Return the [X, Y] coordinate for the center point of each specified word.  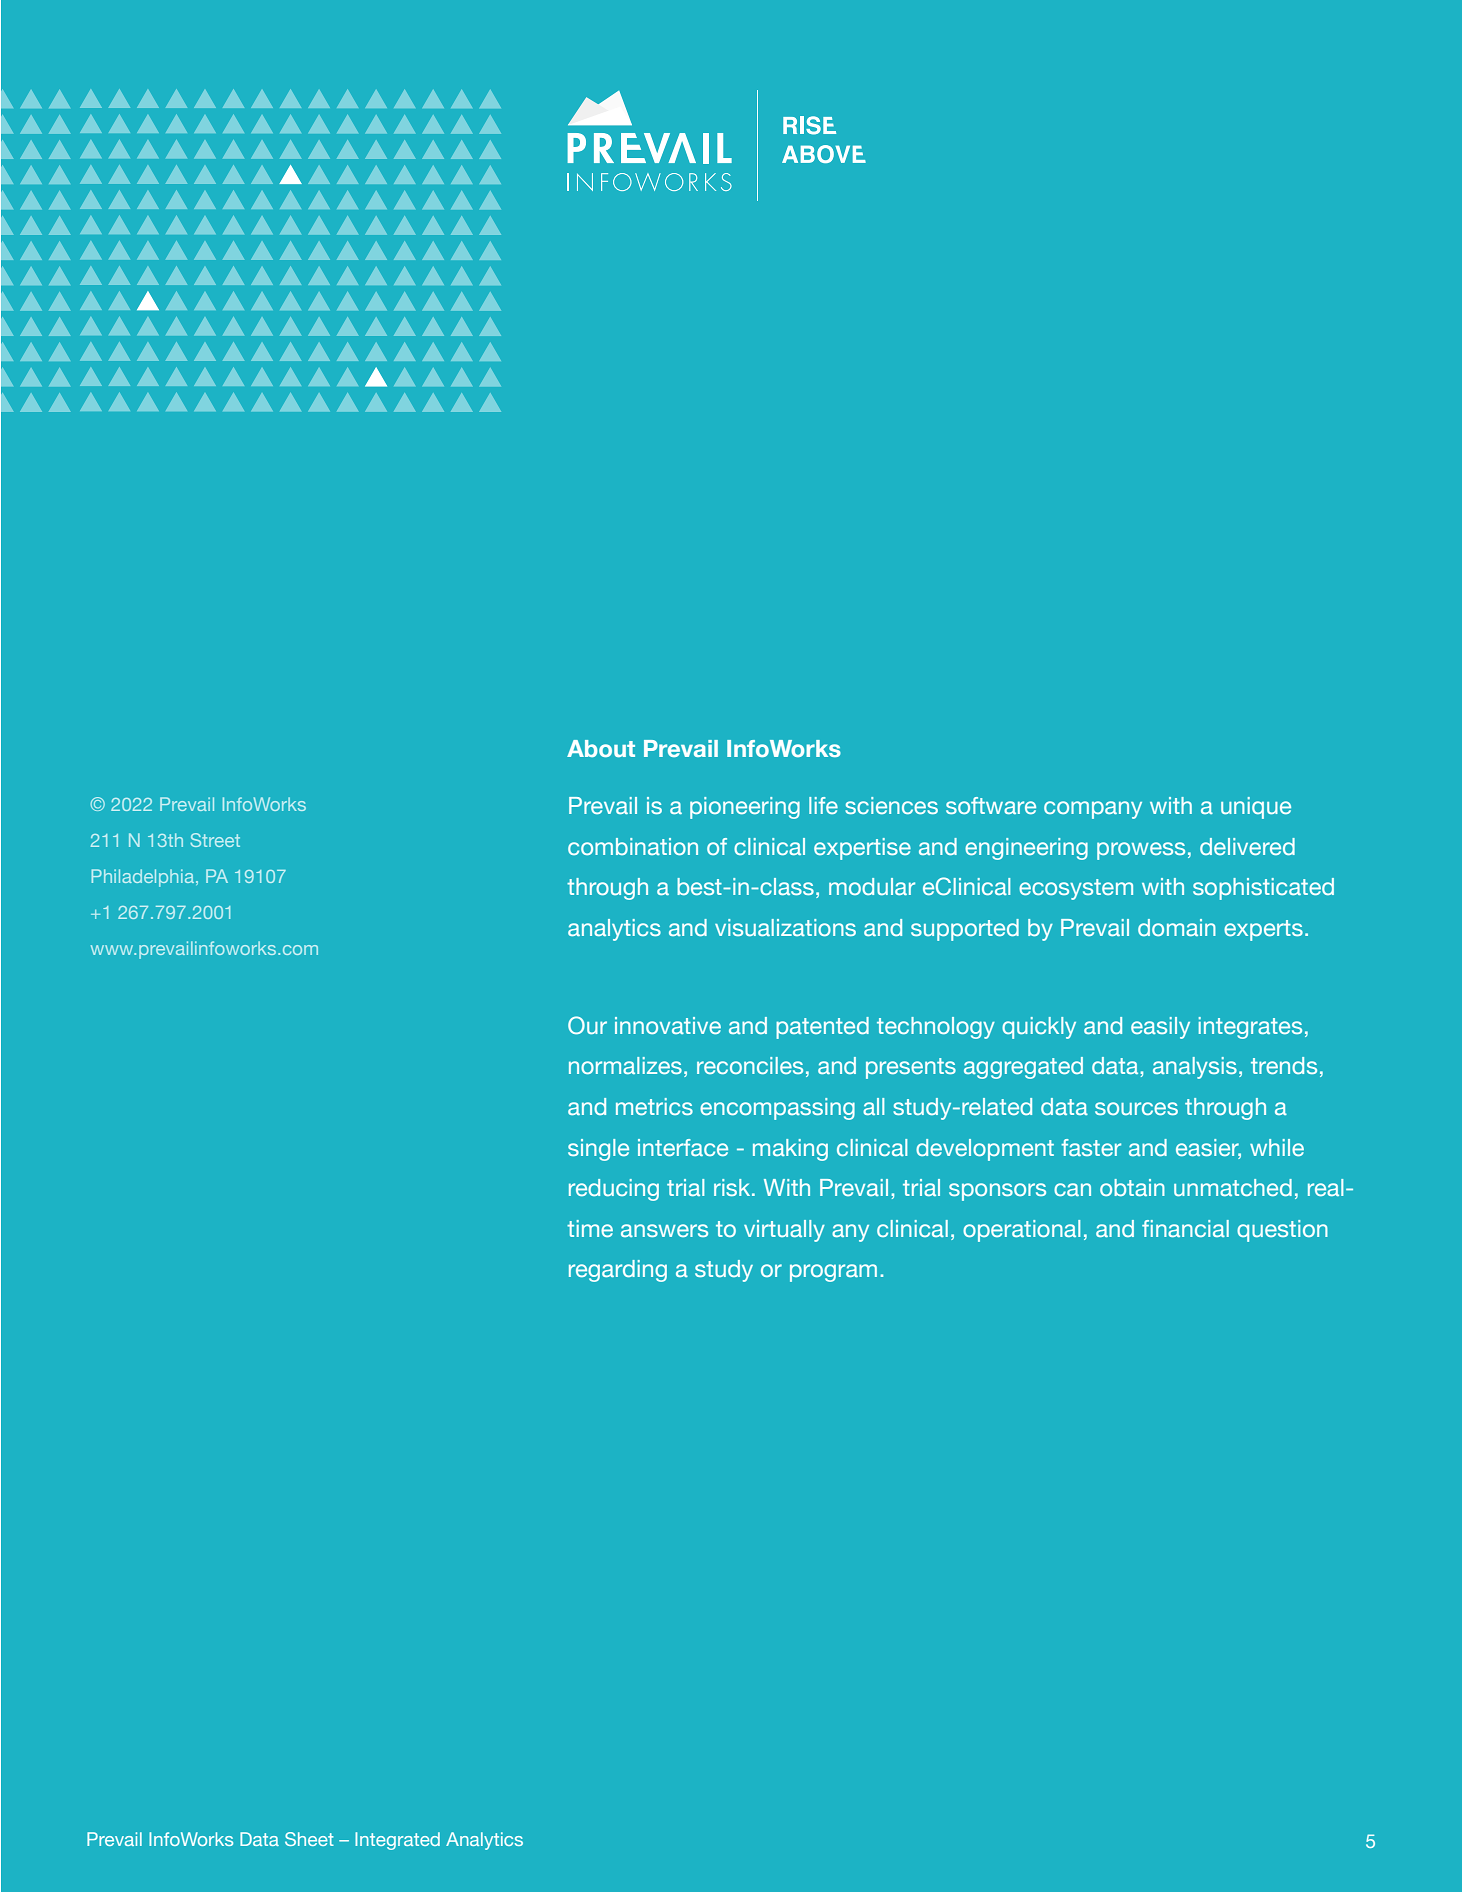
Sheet [309, 1839]
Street [215, 840]
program [833, 1273]
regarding [618, 1271]
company [1093, 810]
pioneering [745, 808]
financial [1185, 1228]
